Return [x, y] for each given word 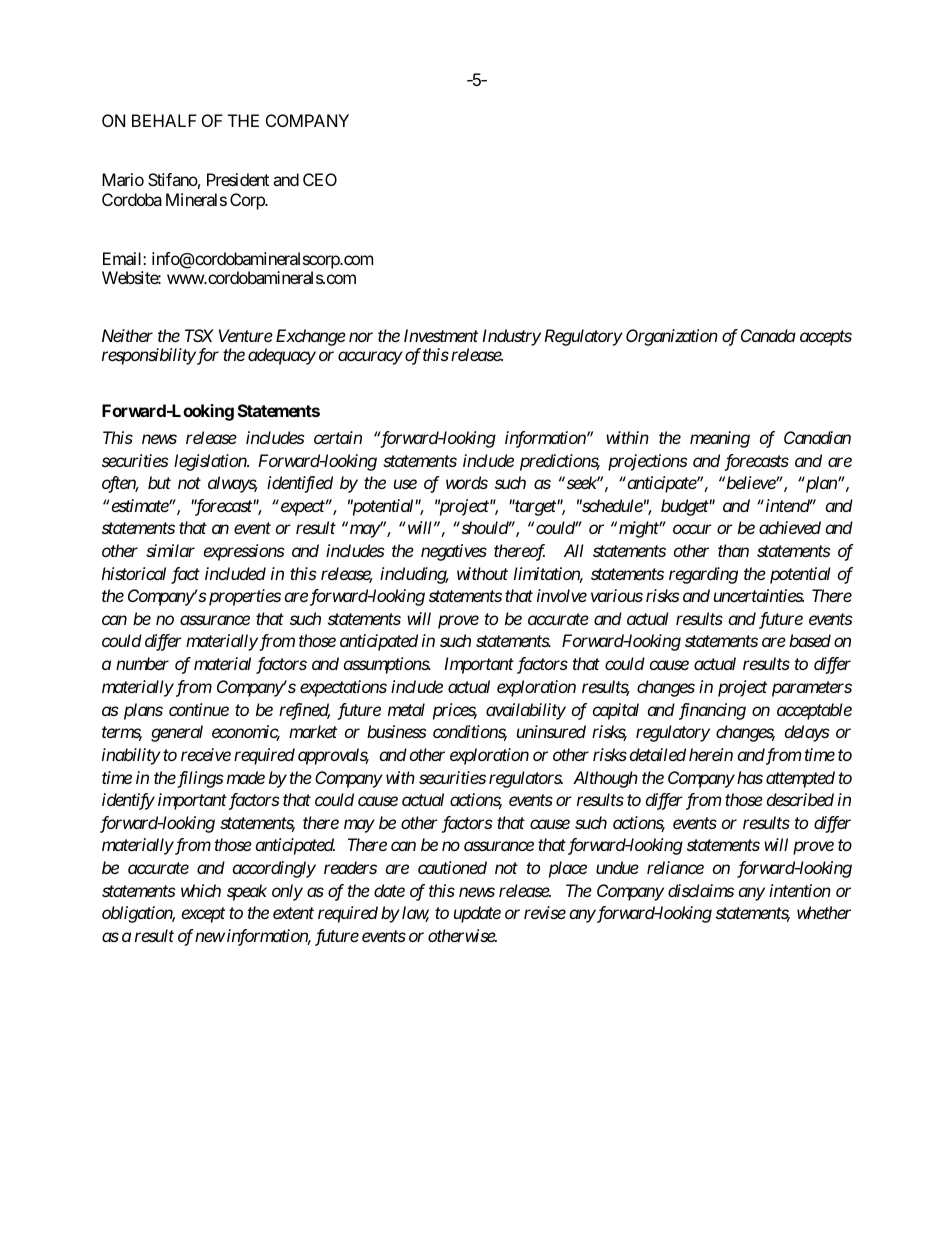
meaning [720, 439]
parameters [812, 689]
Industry [511, 337]
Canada [768, 335]
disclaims [701, 890]
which [201, 890]
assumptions [387, 665]
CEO [320, 179]
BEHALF [164, 120]
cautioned [452, 867]
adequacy [282, 356]
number [142, 663]
